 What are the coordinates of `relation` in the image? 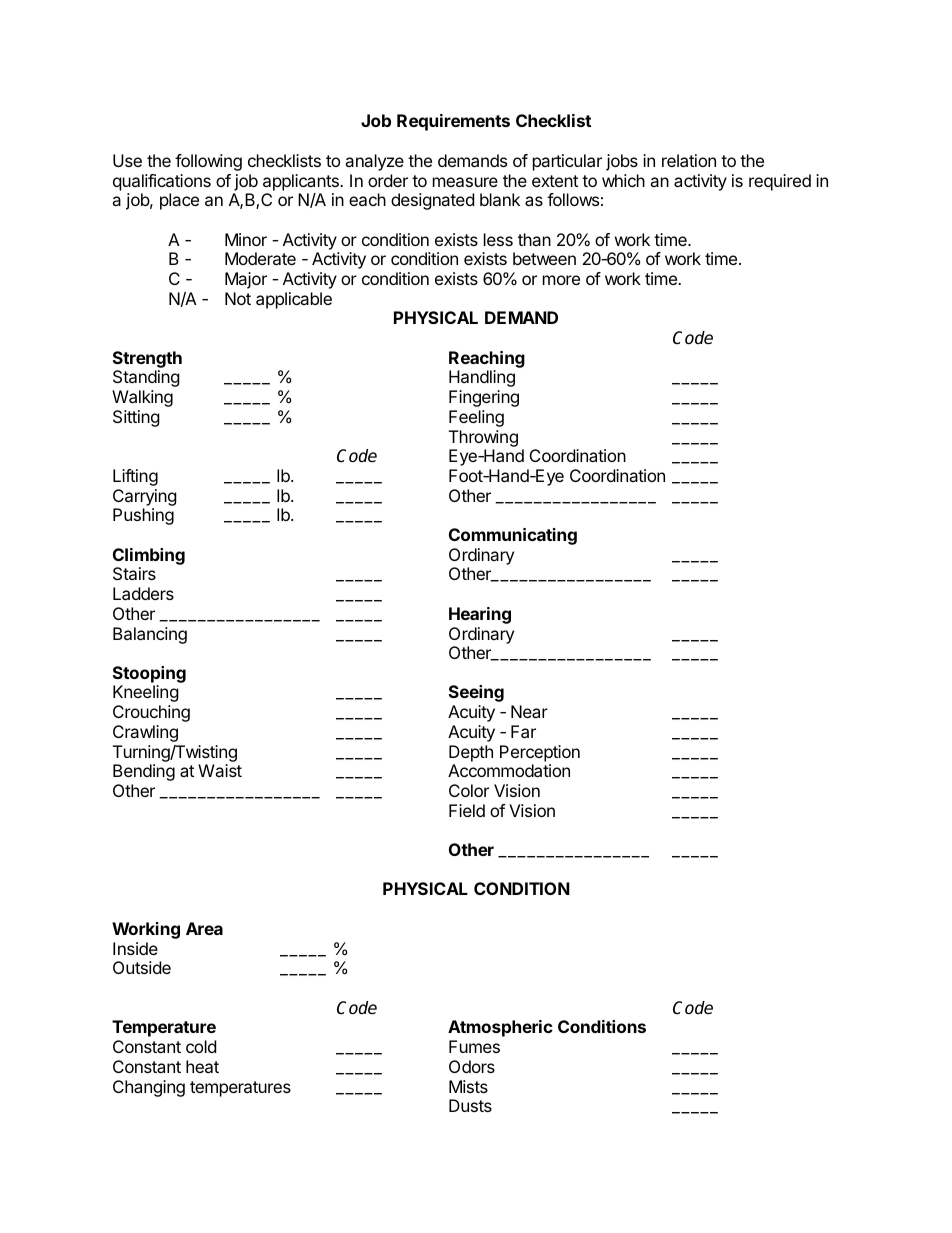 It's located at (689, 160).
